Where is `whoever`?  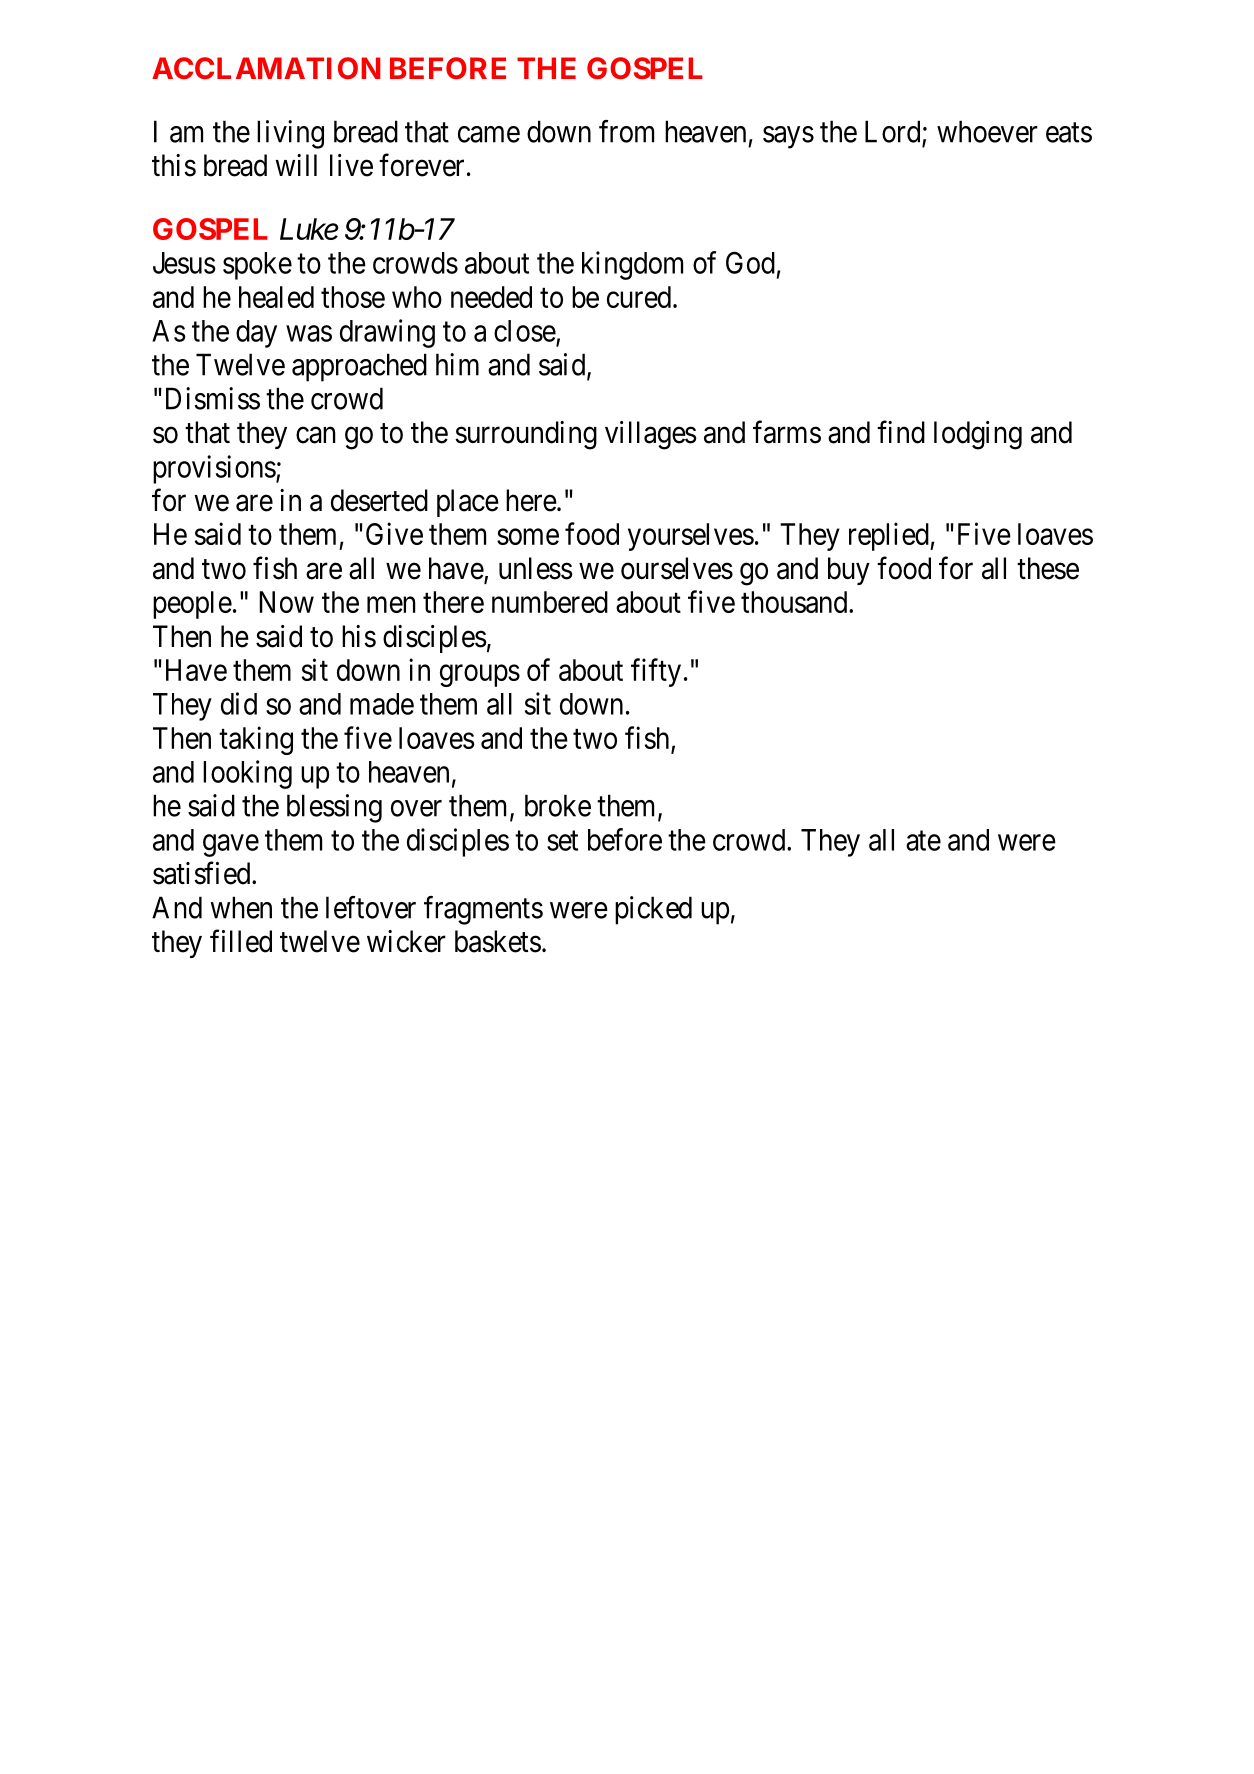
whoever is located at coordinates (987, 131).
